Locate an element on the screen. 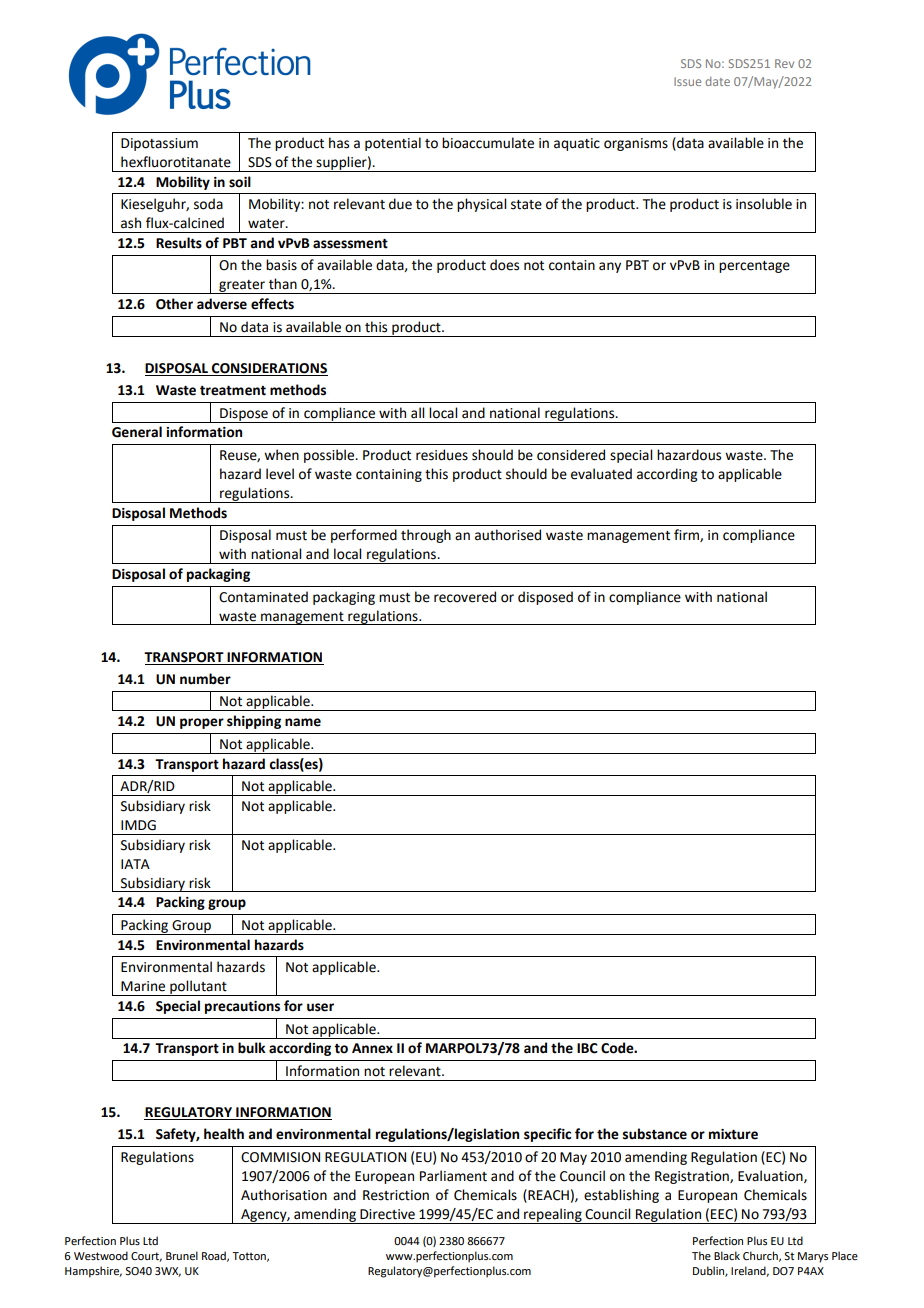 Image resolution: width=924 pixels, height=1308 pixels. potential is located at coordinates (393, 144).
